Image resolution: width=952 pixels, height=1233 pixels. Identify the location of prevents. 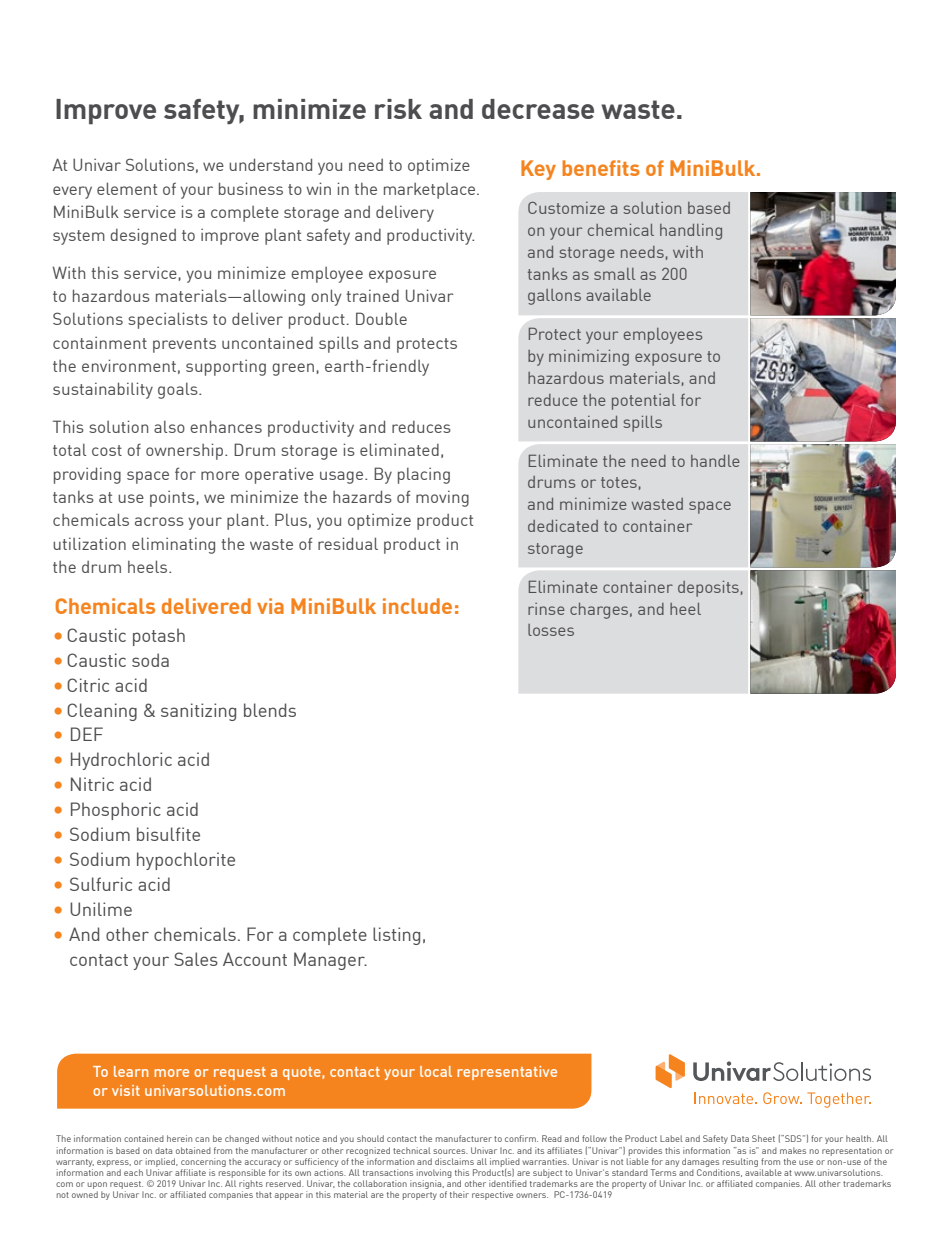
(184, 345).
